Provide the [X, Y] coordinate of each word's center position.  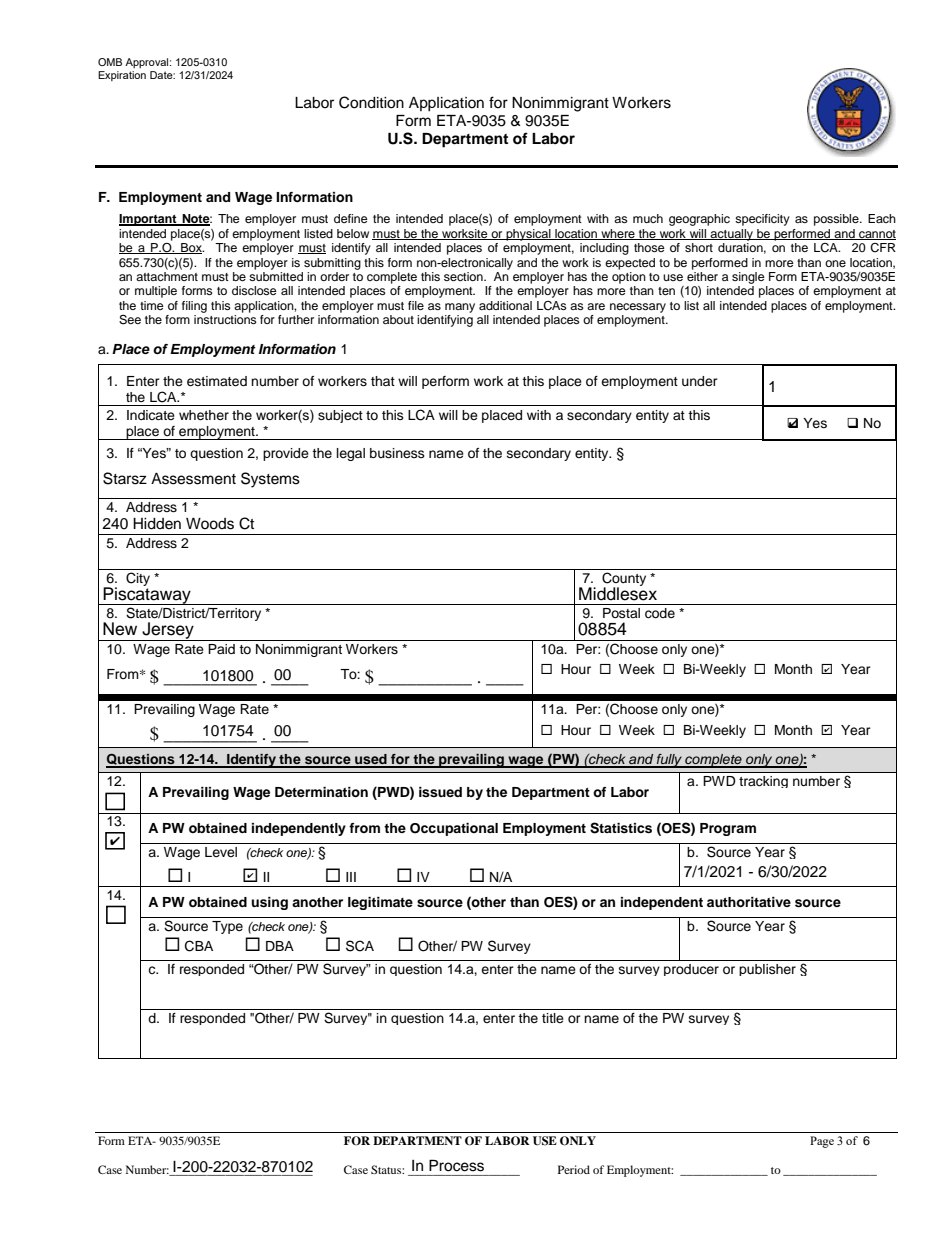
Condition [371, 102]
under [700, 381]
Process [456, 1166]
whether [204, 415]
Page [822, 1142]
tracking [763, 782]
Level [221, 852]
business [397, 453]
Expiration [122, 76]
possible [837, 220]
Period [574, 1169]
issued [440, 792]
